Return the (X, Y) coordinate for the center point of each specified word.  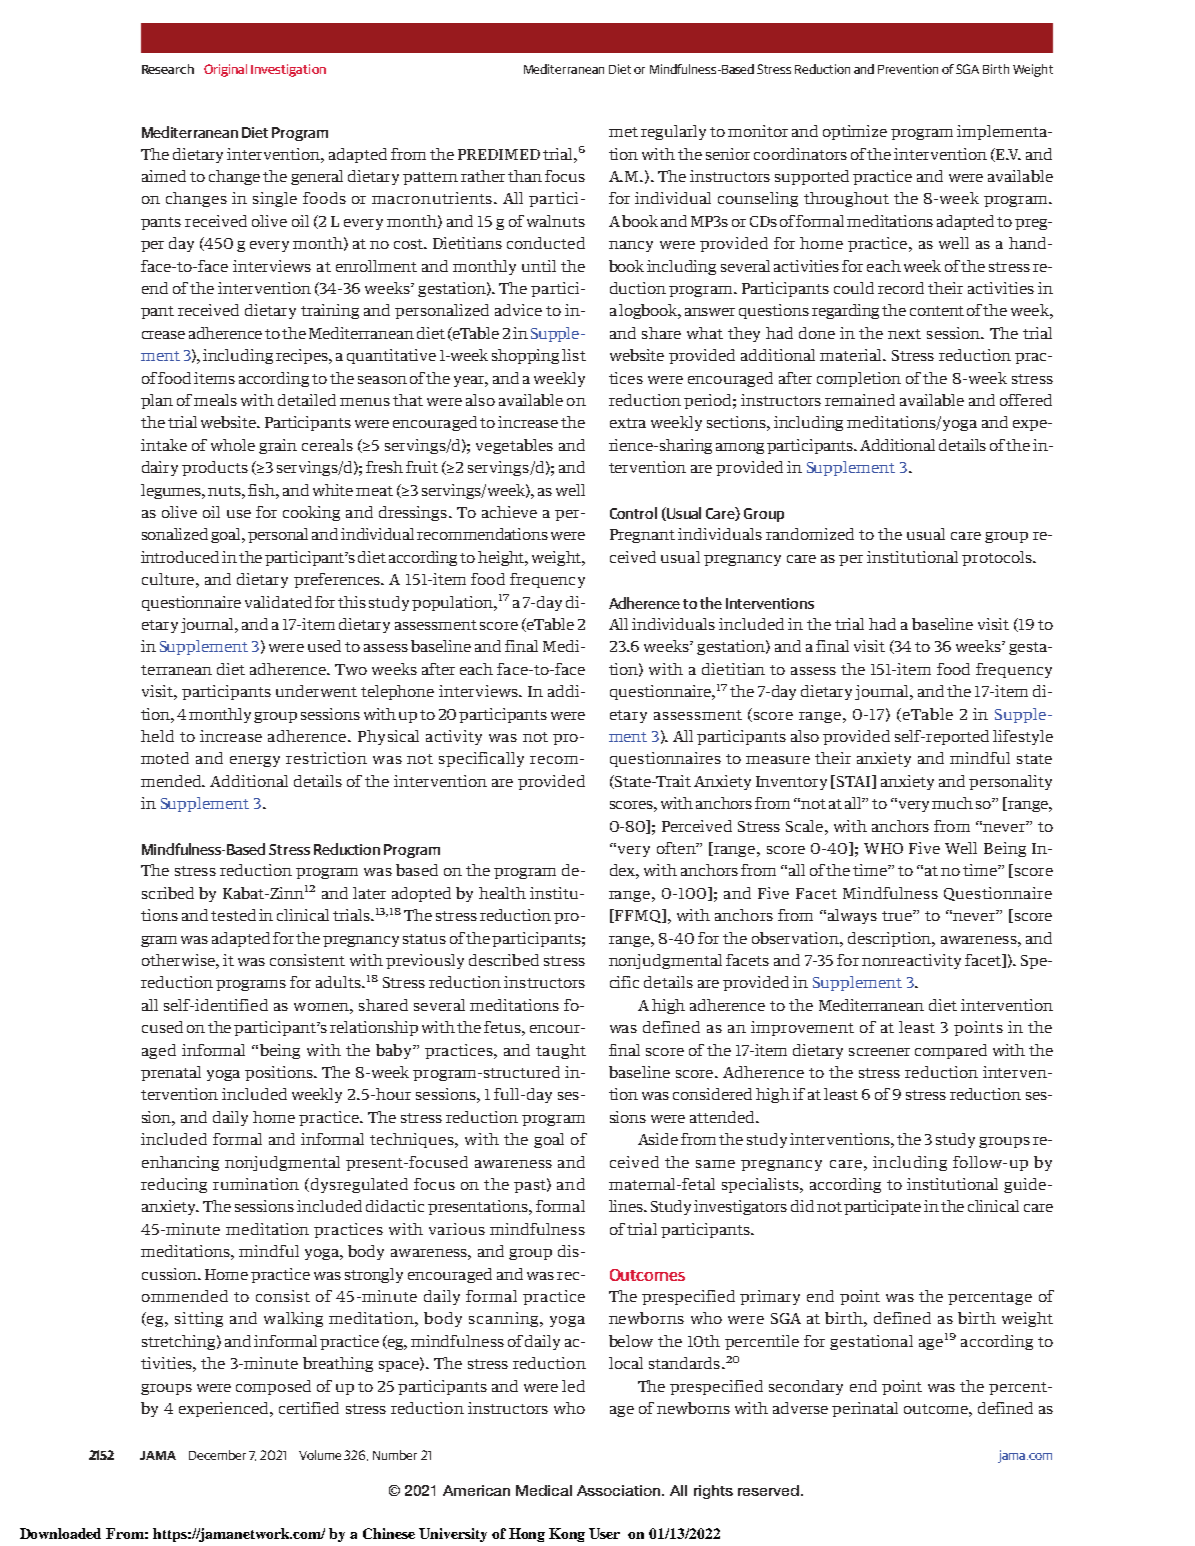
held (157, 736)
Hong (527, 1535)
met (623, 132)
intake (164, 445)
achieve (509, 512)
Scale (806, 826)
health (502, 893)
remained (860, 400)
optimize (855, 132)
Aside (658, 1139)
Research (168, 69)
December (217, 1455)
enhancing (180, 1163)
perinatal (865, 1409)
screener (879, 1052)
